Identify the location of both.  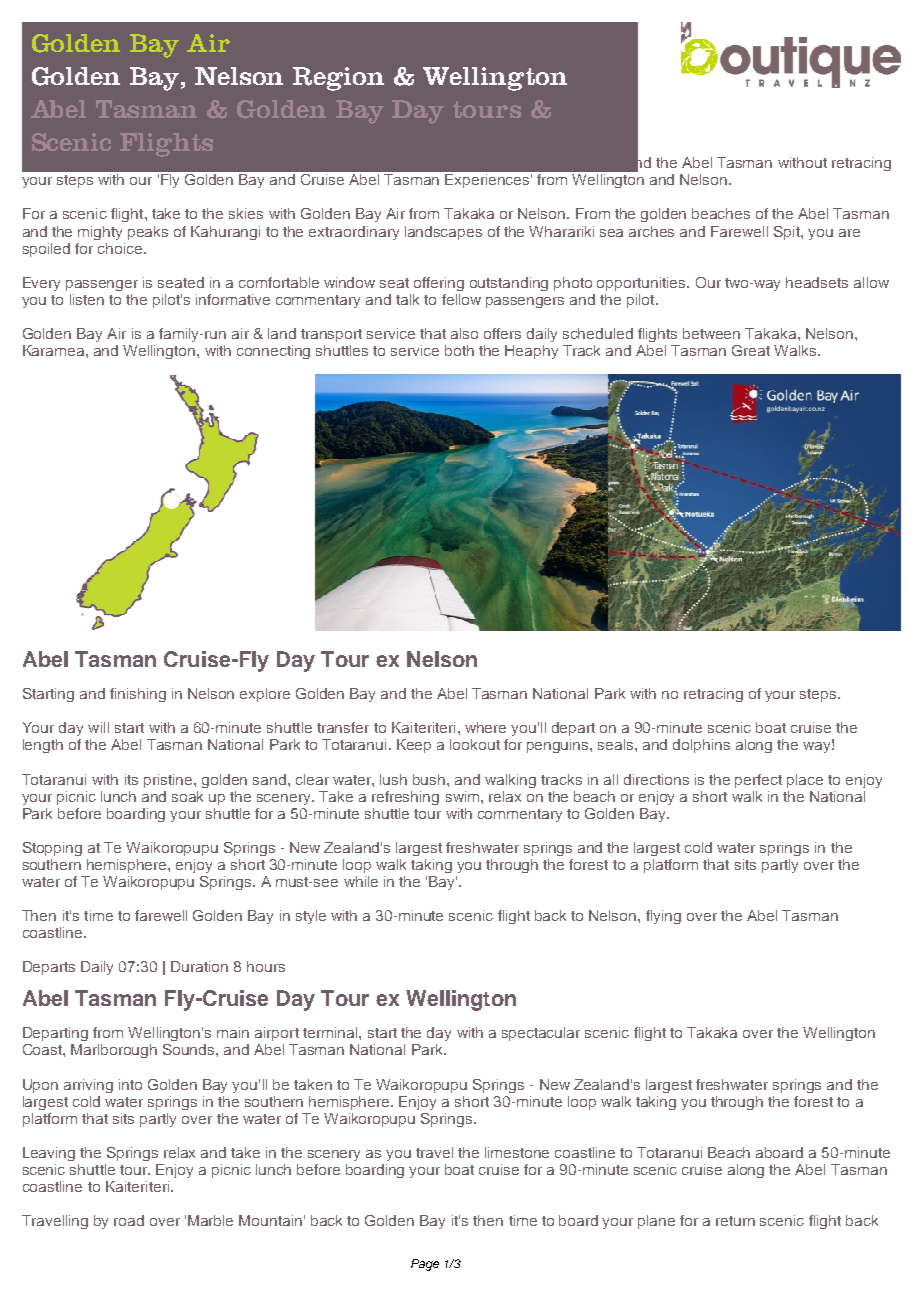
(459, 350).
